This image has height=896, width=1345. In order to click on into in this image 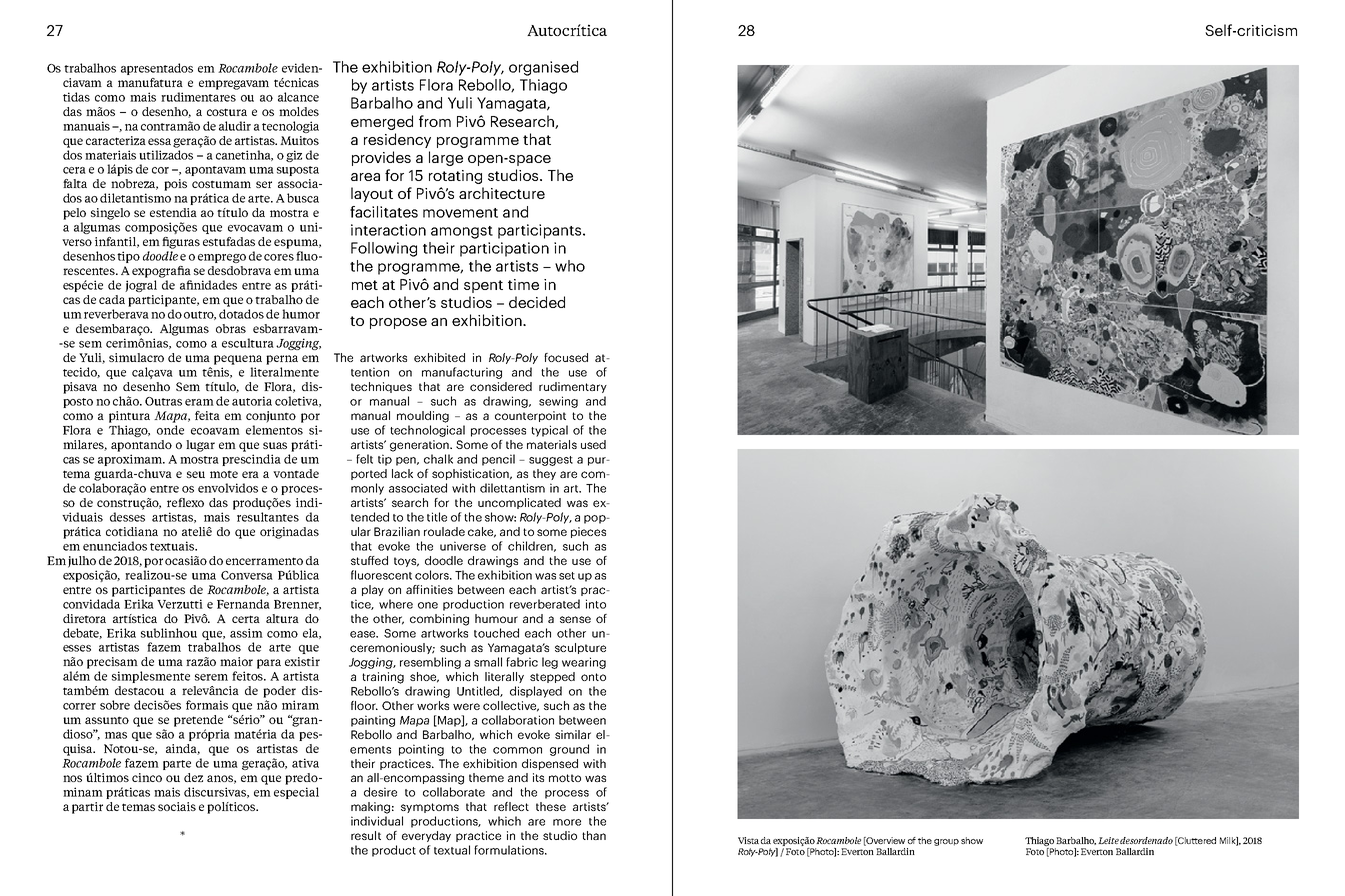, I will do `click(596, 604)`.
